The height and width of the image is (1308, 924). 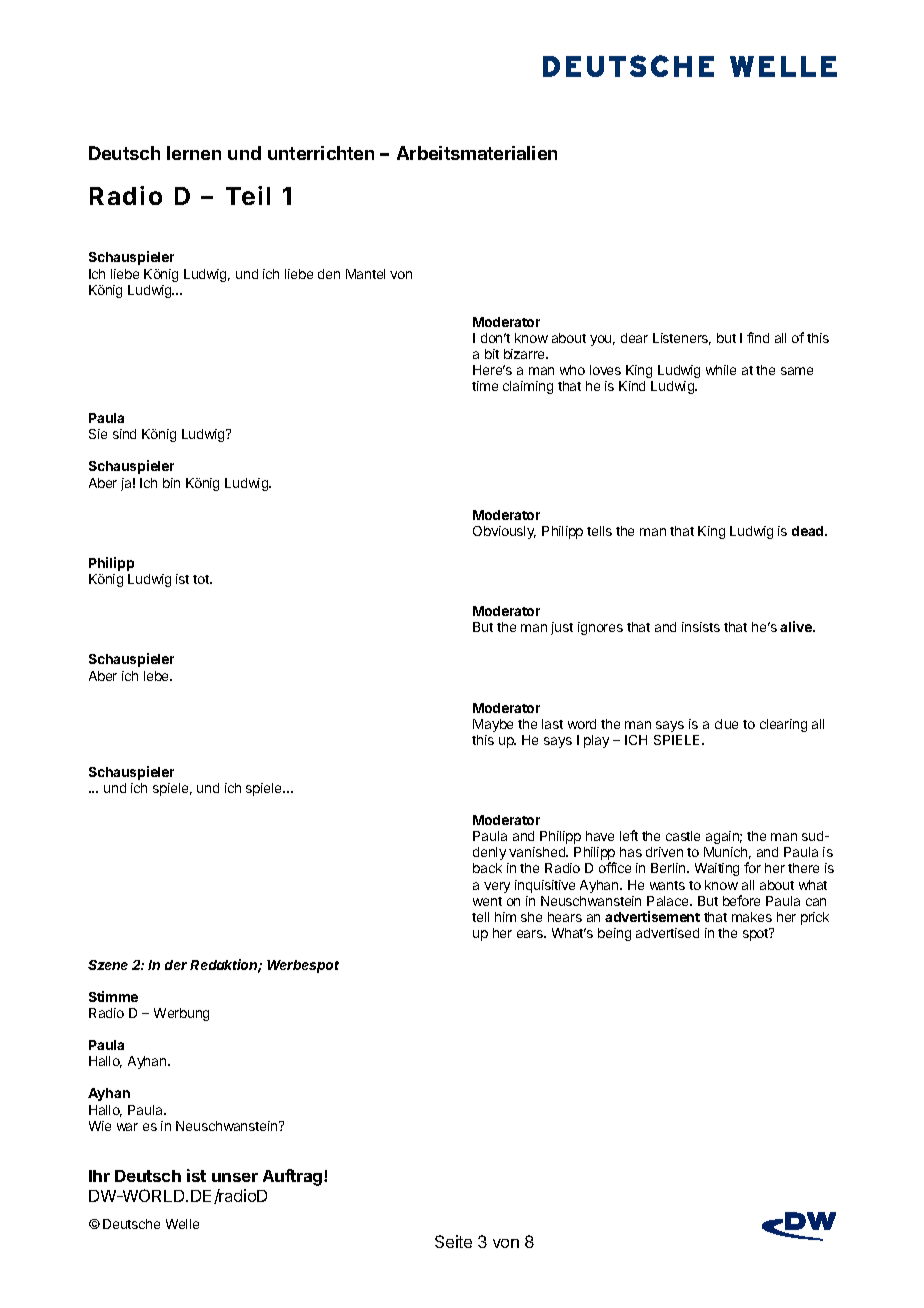 I want to click on Seite, so click(x=453, y=1241).
